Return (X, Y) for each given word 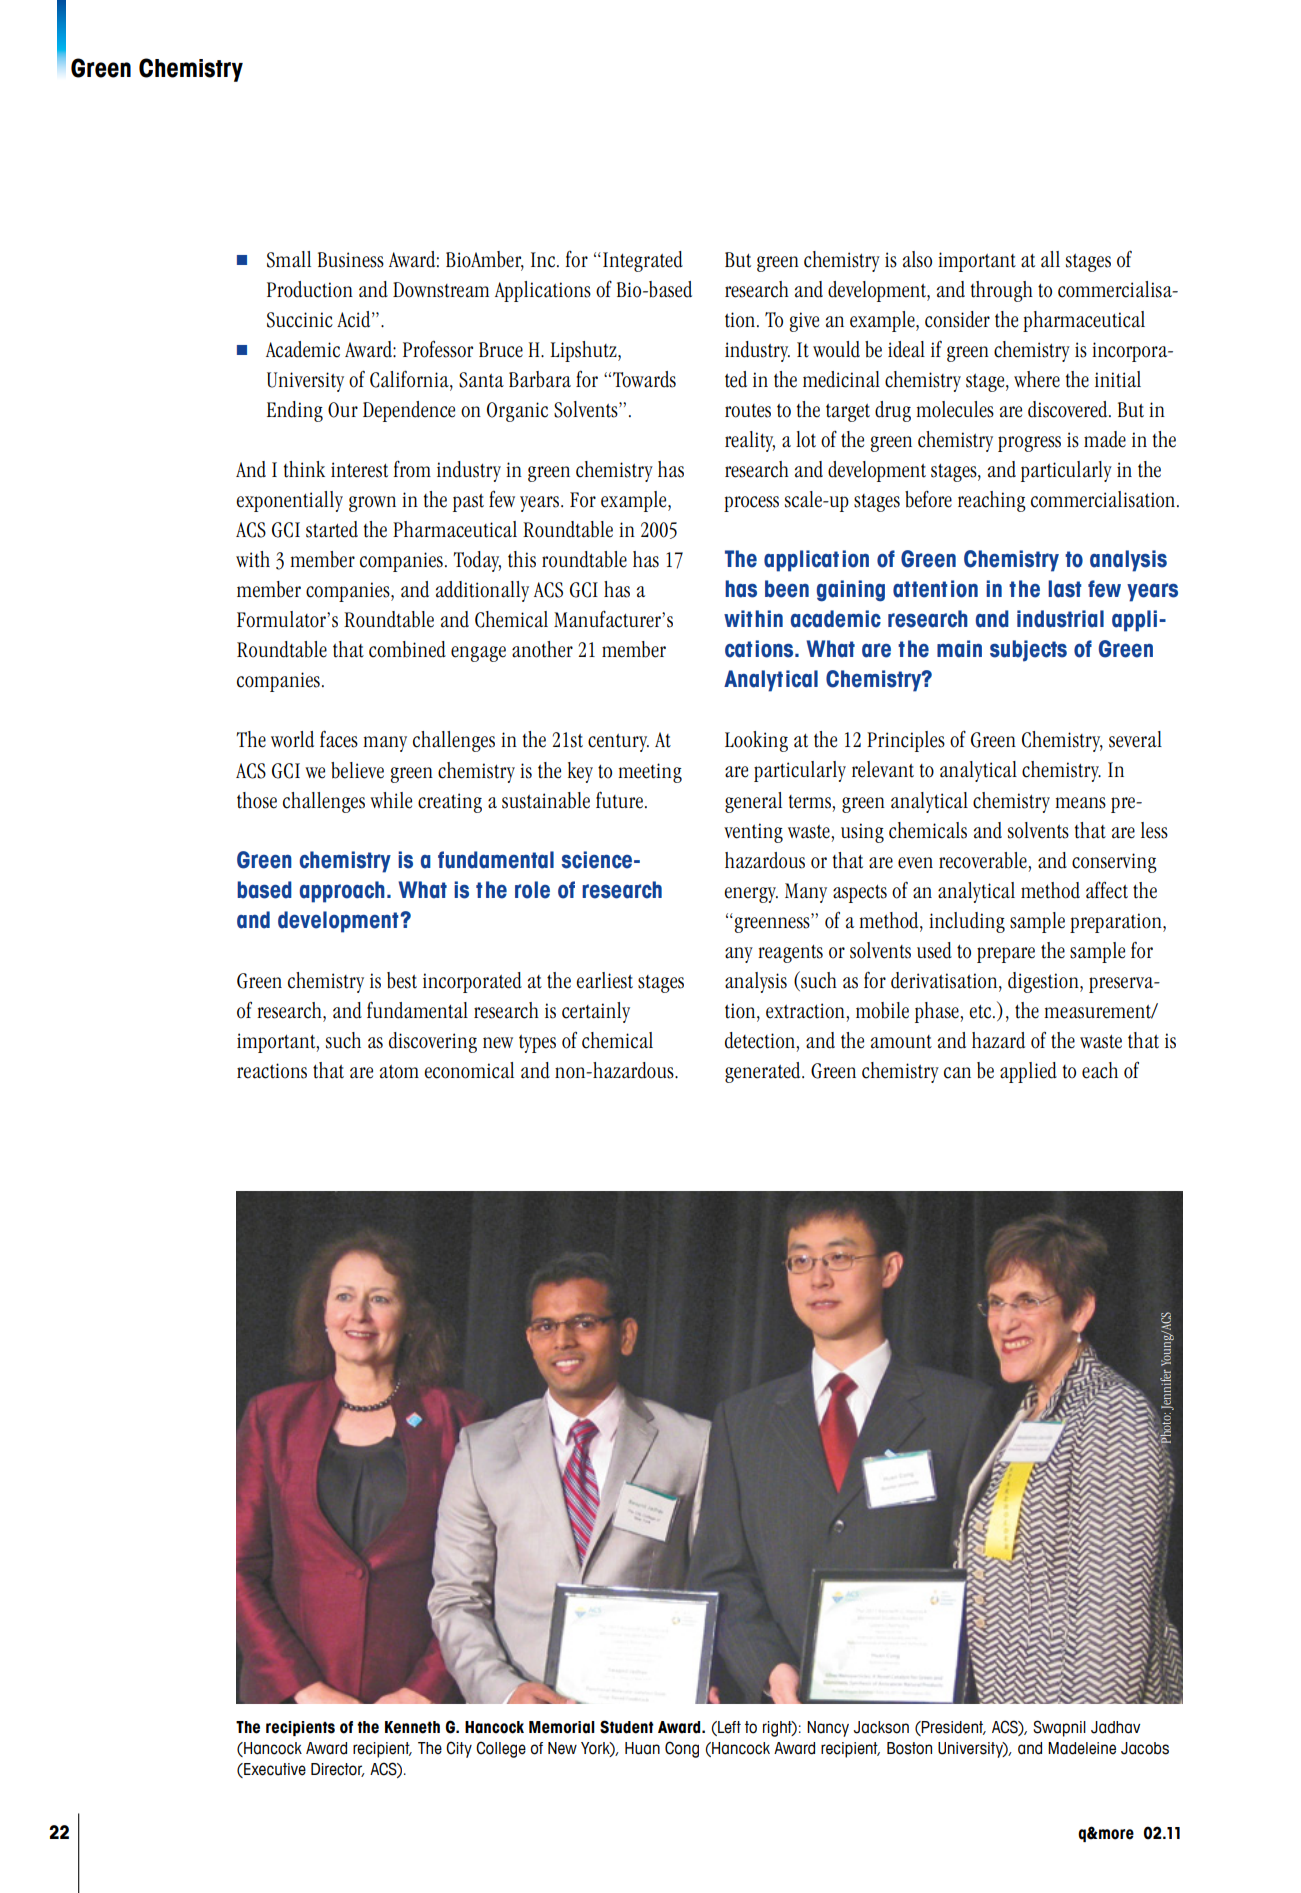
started (332, 529)
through (1002, 291)
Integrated (643, 261)
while (391, 800)
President (953, 1728)
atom (399, 1072)
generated (764, 1072)
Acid (355, 319)
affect (1107, 890)
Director (338, 1770)
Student (627, 1727)
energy (751, 895)
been (787, 589)
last (1064, 589)
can (957, 1073)
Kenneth (412, 1727)
